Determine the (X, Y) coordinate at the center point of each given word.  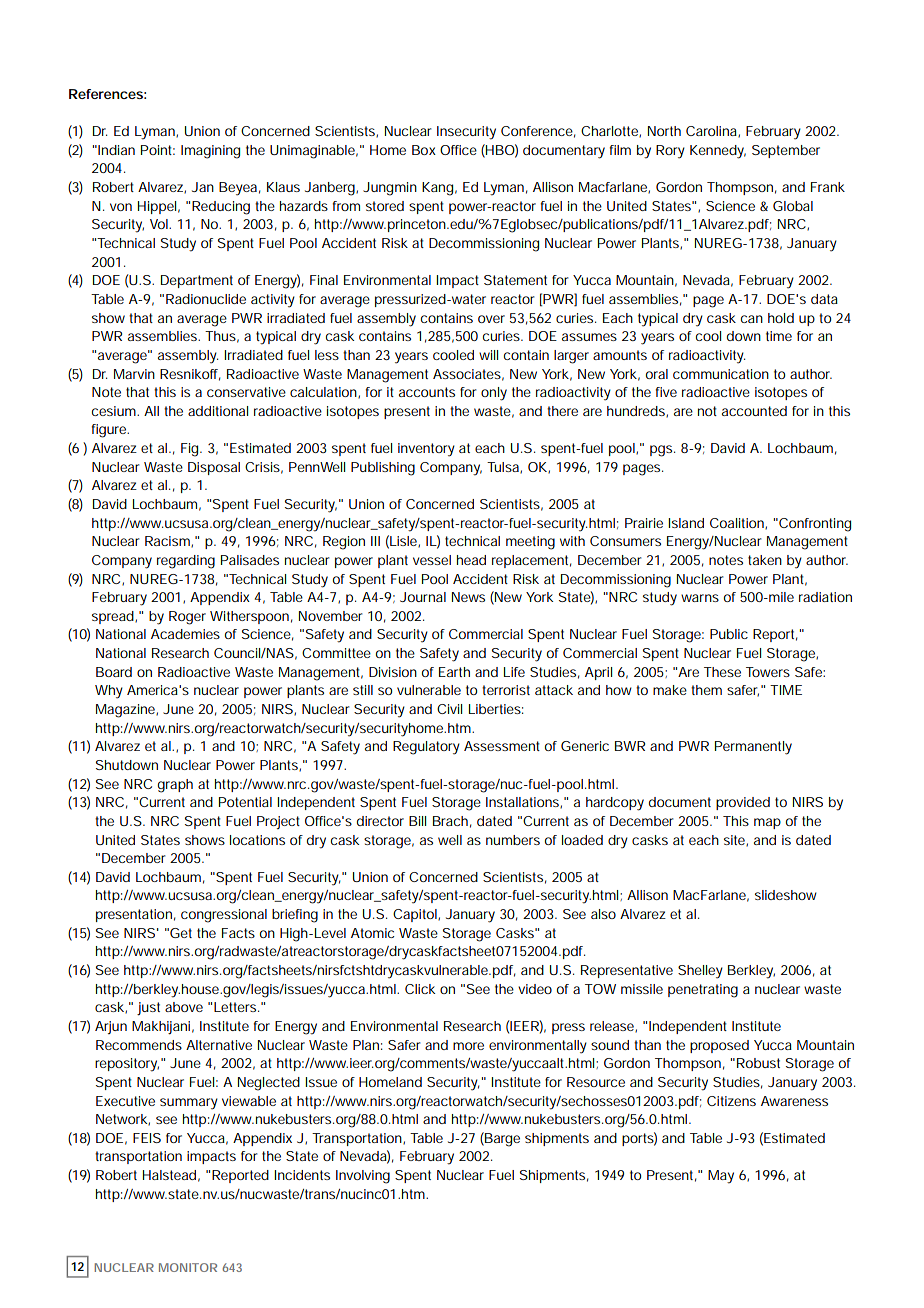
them (706, 690)
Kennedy (718, 152)
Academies (185, 634)
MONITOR (188, 1267)
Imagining (210, 152)
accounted (754, 411)
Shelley (700, 972)
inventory (426, 450)
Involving (363, 1177)
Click (420, 989)
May (721, 1177)
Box (424, 150)
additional (218, 411)
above (184, 1007)
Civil (449, 709)
